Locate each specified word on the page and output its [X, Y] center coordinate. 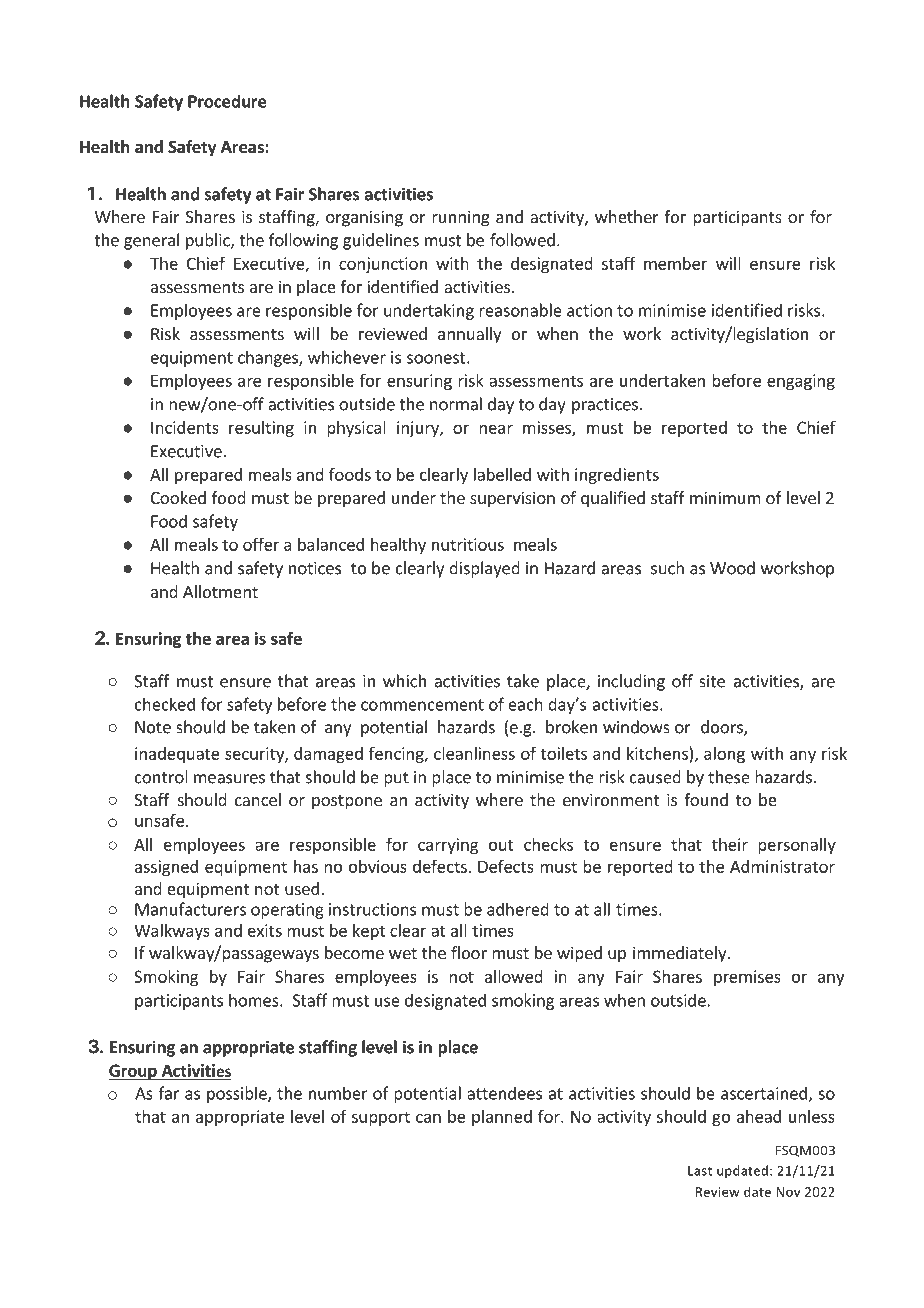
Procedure [227, 101]
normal [456, 404]
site [712, 681]
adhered [518, 909]
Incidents [185, 427]
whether [627, 216]
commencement [422, 705]
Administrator [782, 866]
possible [238, 1094]
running [461, 218]
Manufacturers [190, 909]
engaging [801, 382]
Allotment [220, 591]
